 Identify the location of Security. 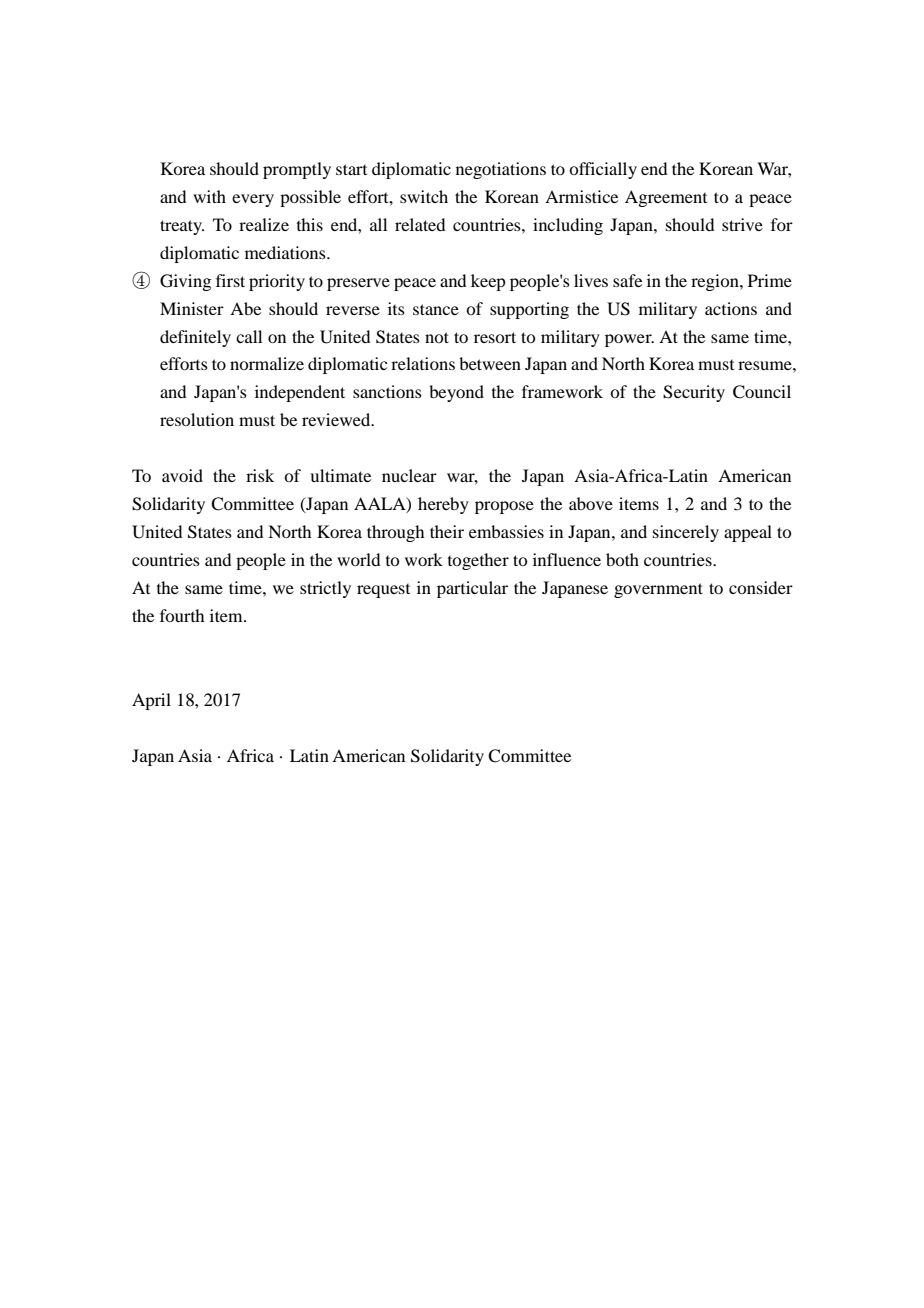
(694, 393).
